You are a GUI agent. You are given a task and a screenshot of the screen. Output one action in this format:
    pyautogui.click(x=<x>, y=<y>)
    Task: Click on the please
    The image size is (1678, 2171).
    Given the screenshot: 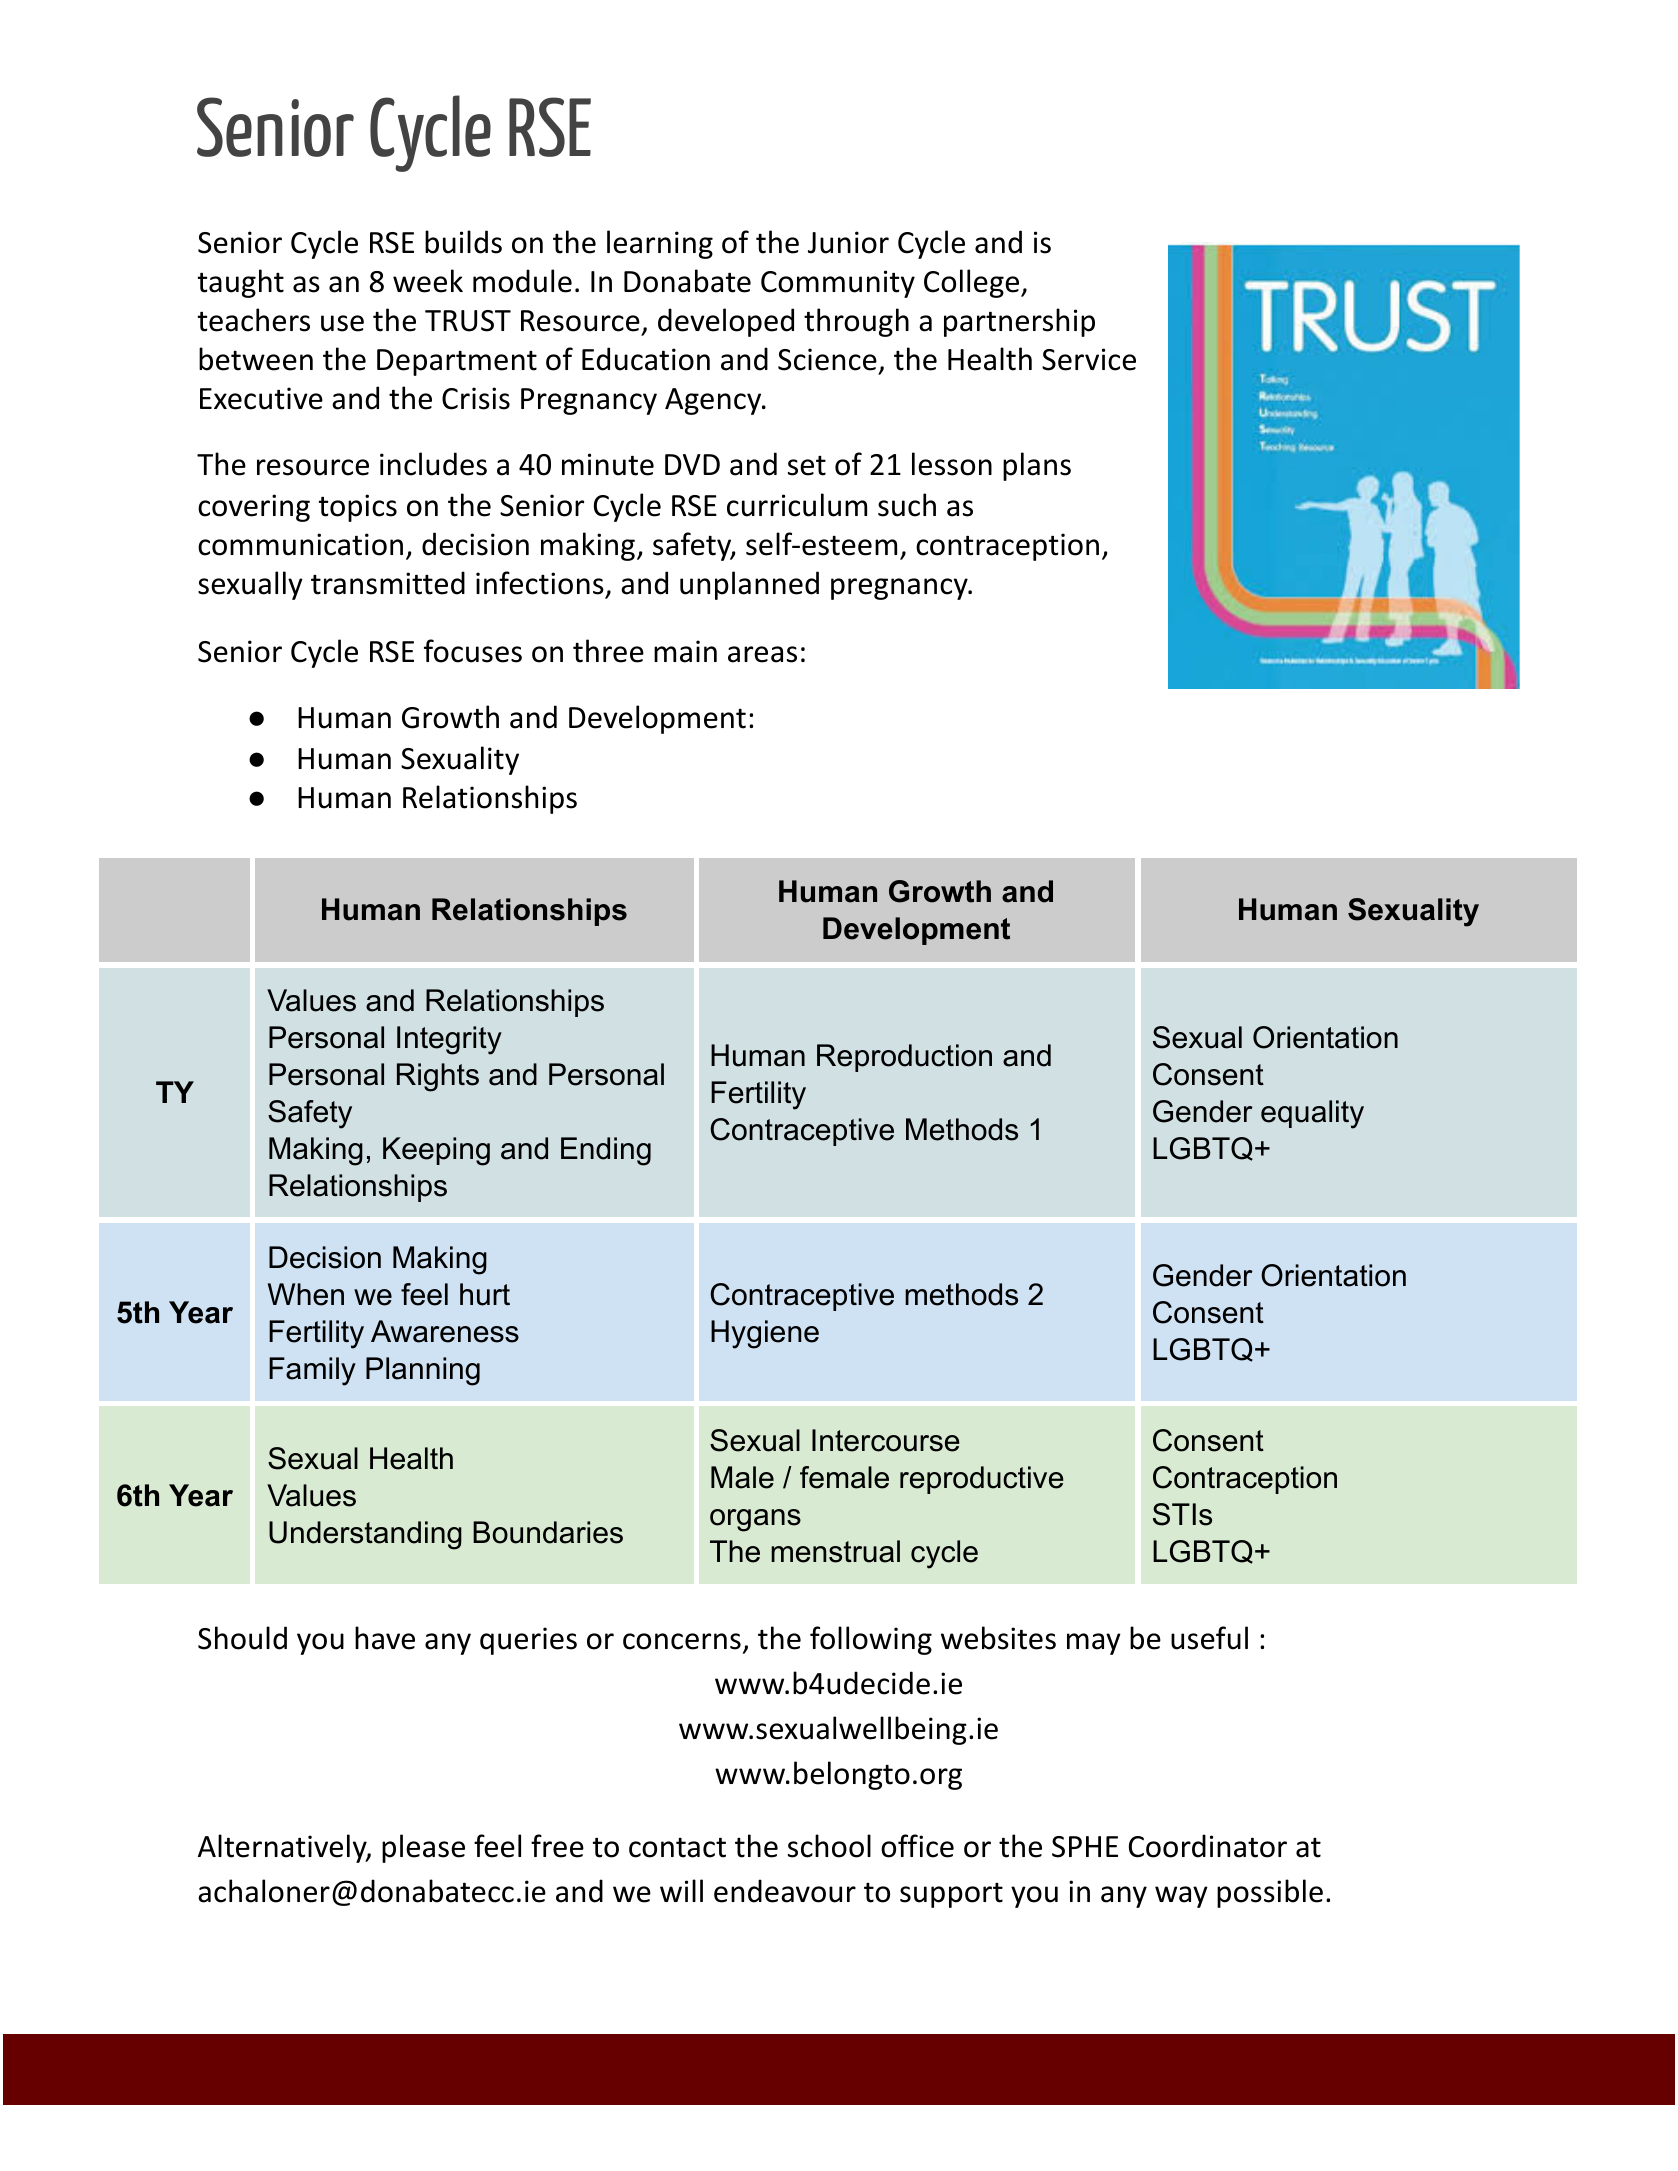 What is the action you would take?
    pyautogui.click(x=423, y=1848)
